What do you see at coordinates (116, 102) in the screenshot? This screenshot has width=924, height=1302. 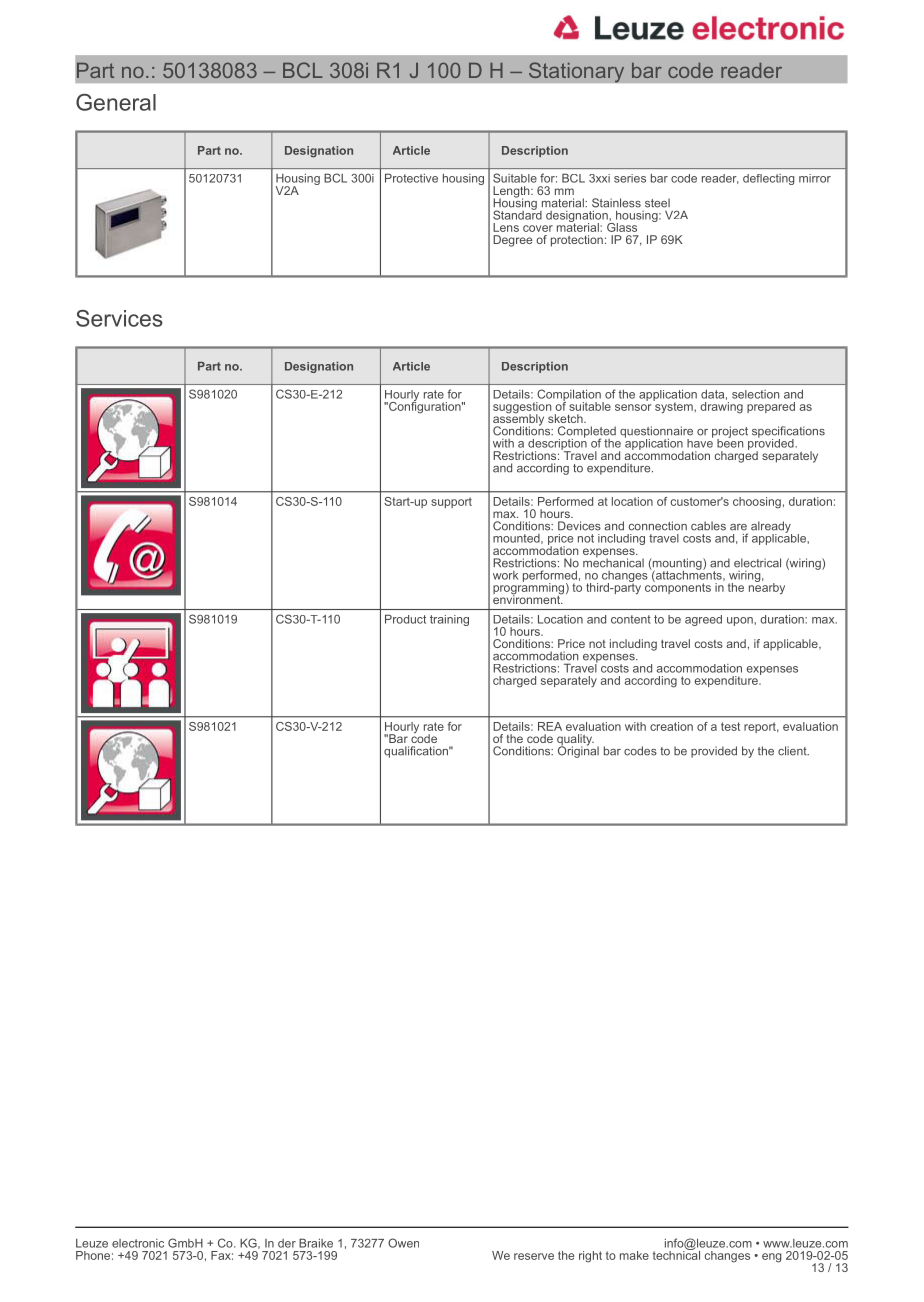 I see `General` at bounding box center [116, 102].
